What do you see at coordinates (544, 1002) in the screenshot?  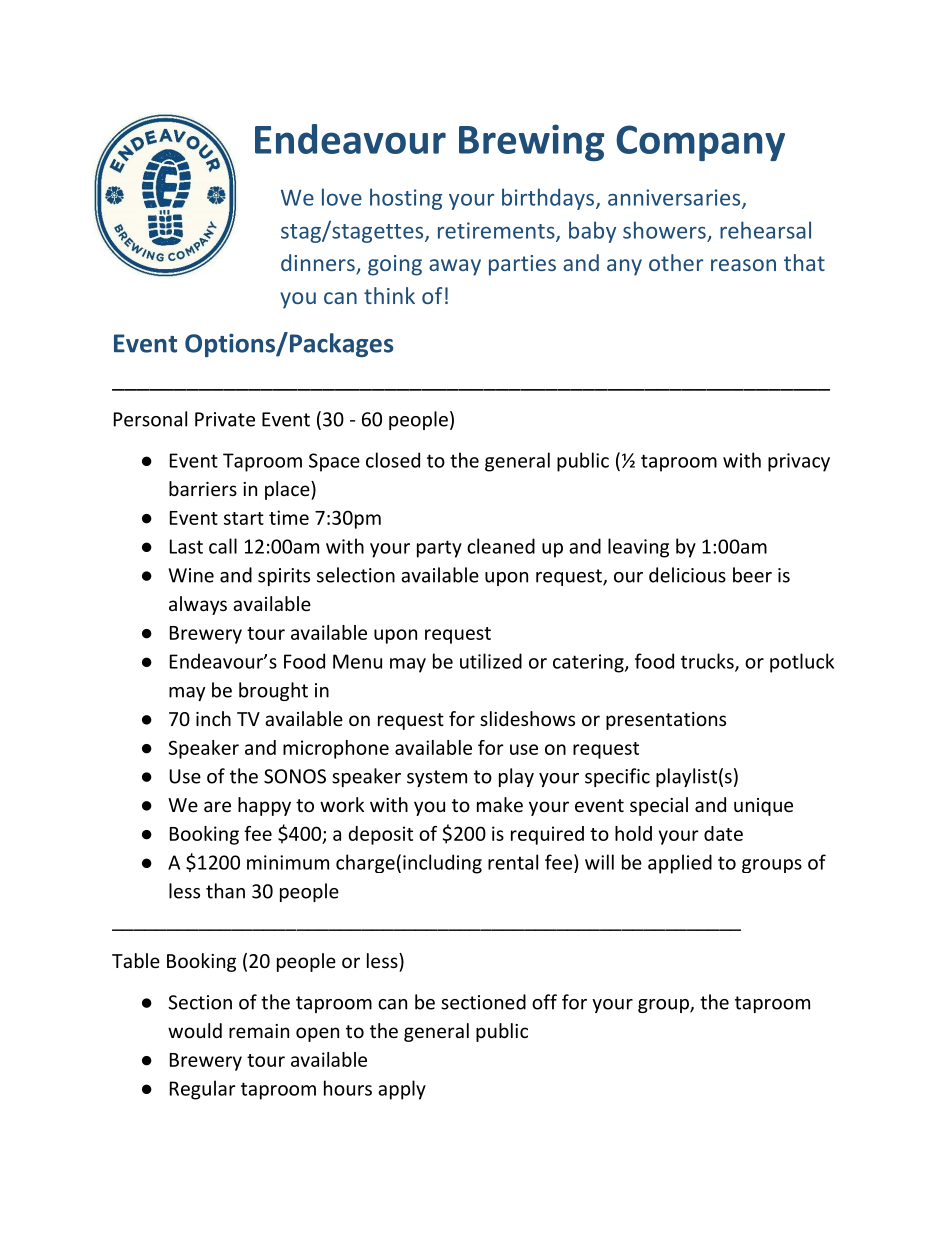 I see `off` at bounding box center [544, 1002].
